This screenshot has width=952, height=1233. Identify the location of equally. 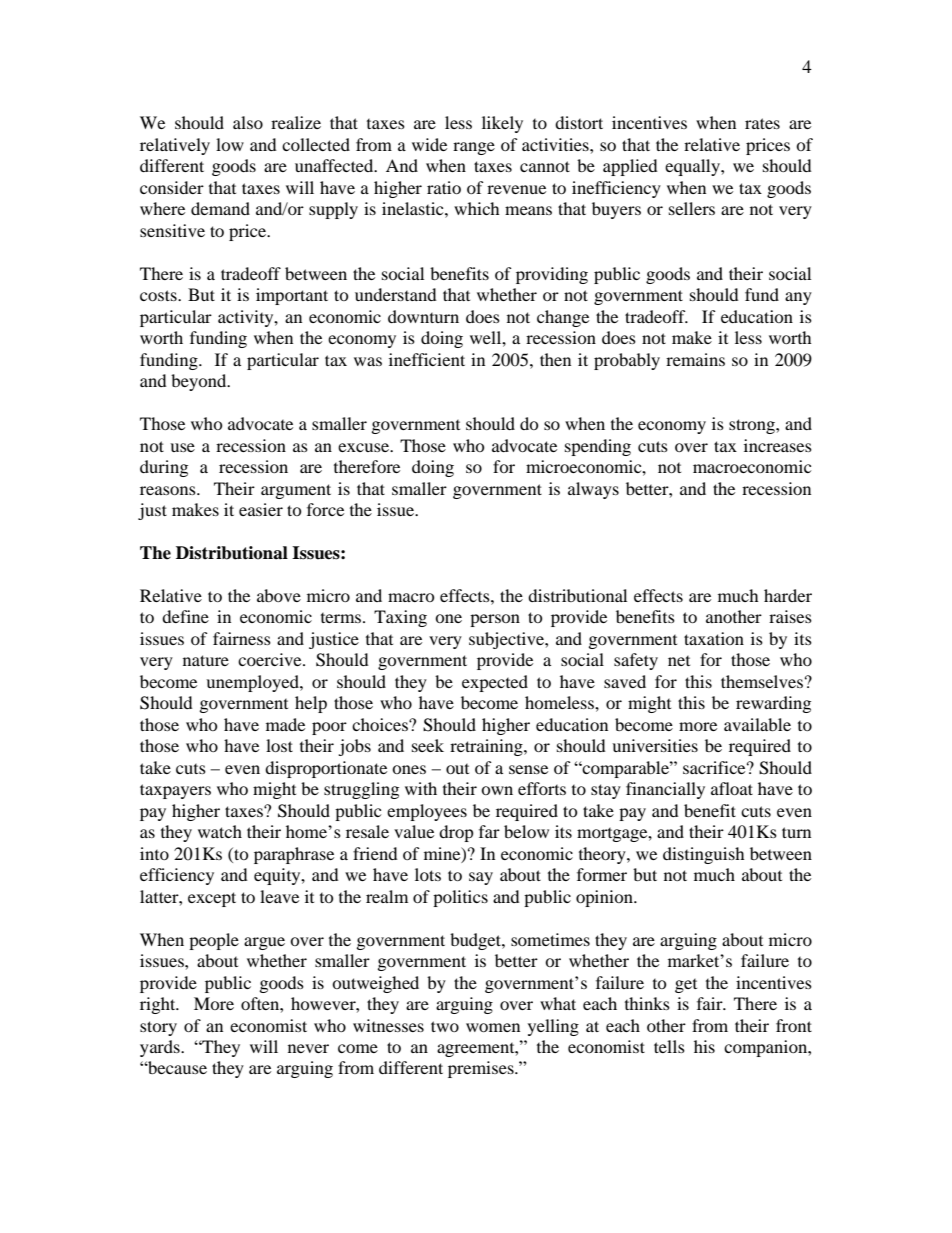
(693, 167).
